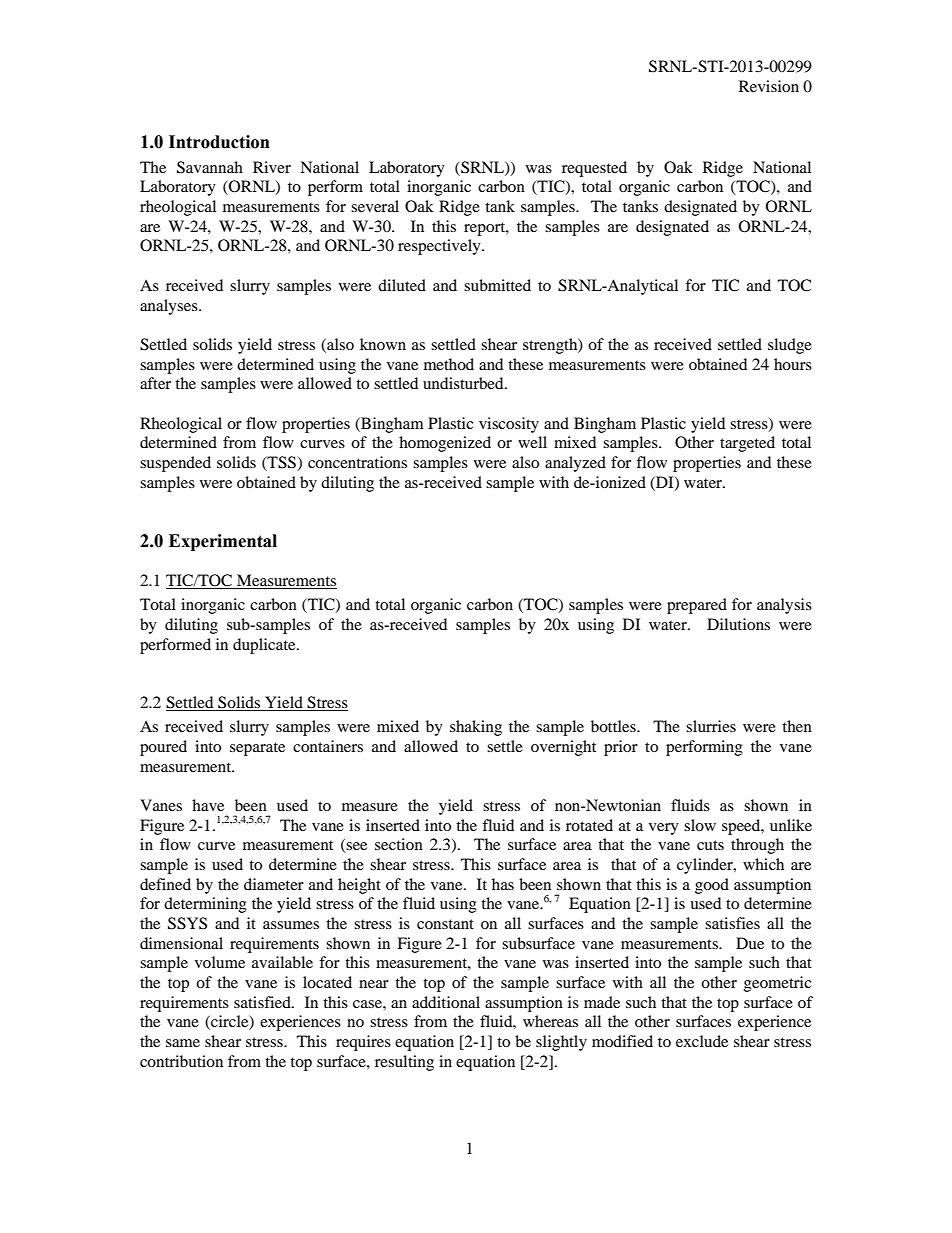 The width and height of the screenshot is (952, 1233). I want to click on Experimental, so click(223, 542).
